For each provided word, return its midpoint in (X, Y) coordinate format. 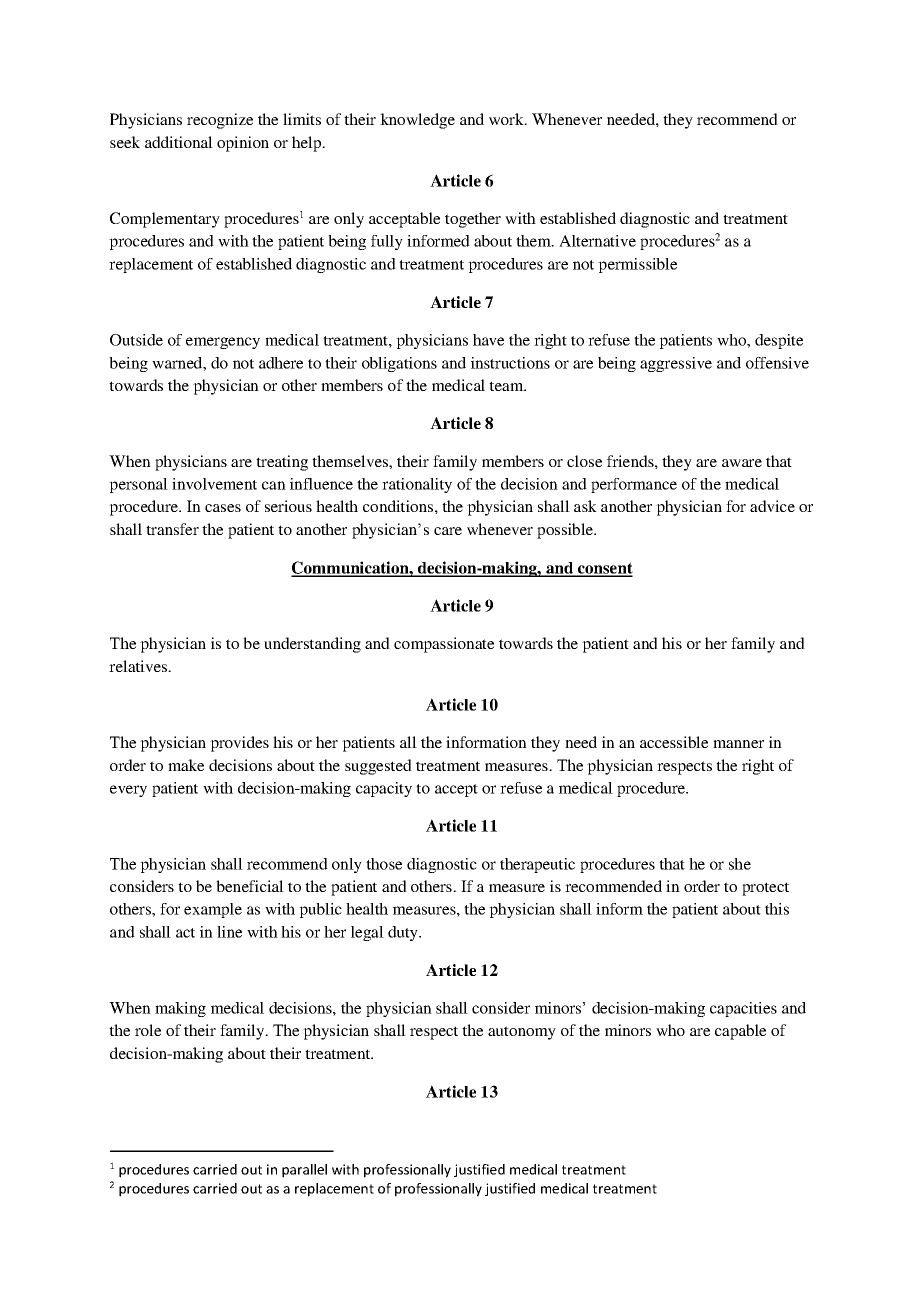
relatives (139, 666)
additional (179, 142)
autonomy (522, 1033)
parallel (304, 1171)
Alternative (597, 241)
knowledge (417, 121)
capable (740, 1032)
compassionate (444, 645)
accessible (674, 742)
